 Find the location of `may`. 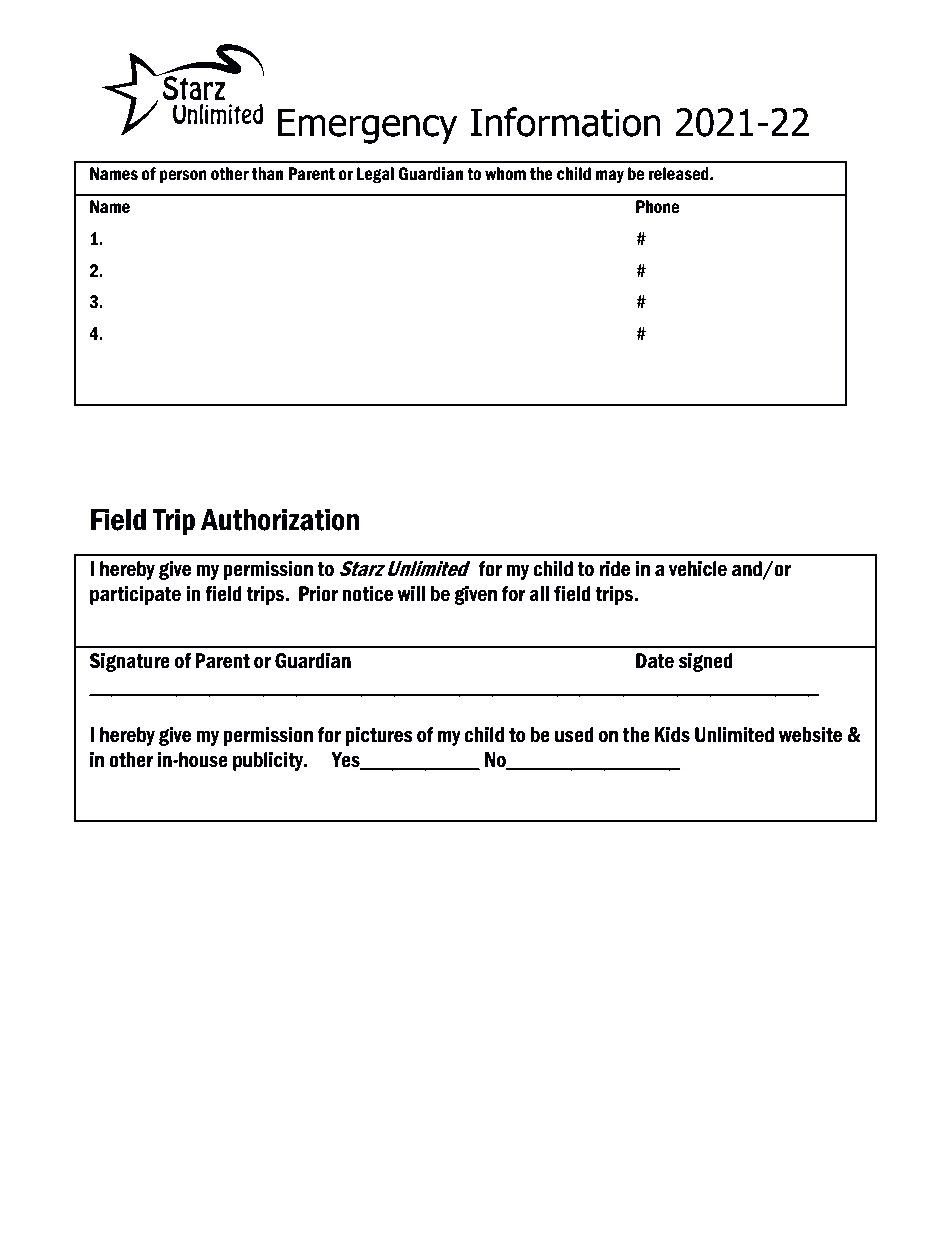

may is located at coordinates (610, 176).
